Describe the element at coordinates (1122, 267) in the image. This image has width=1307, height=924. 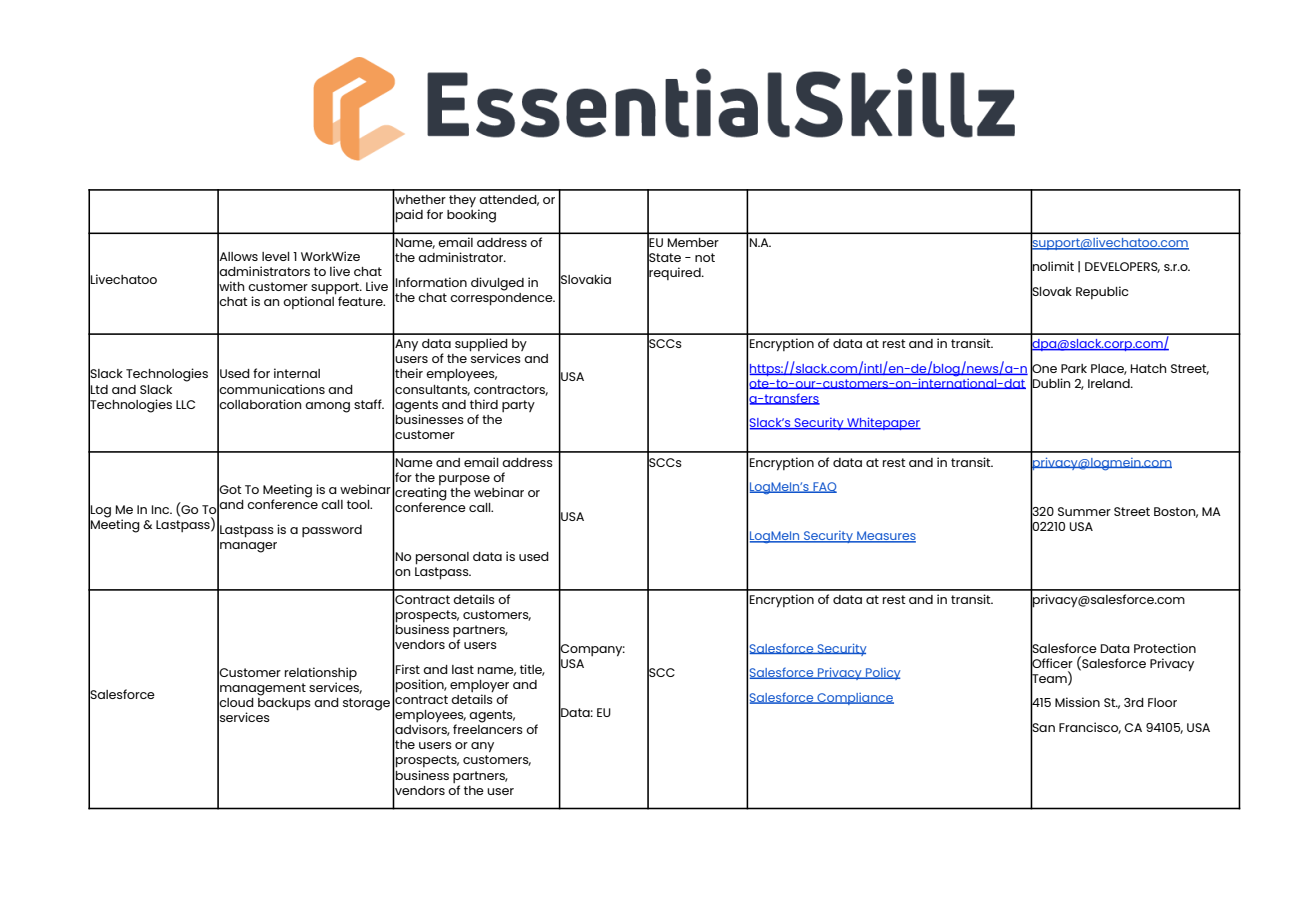
I see `DEVELOPERS` at that location.
